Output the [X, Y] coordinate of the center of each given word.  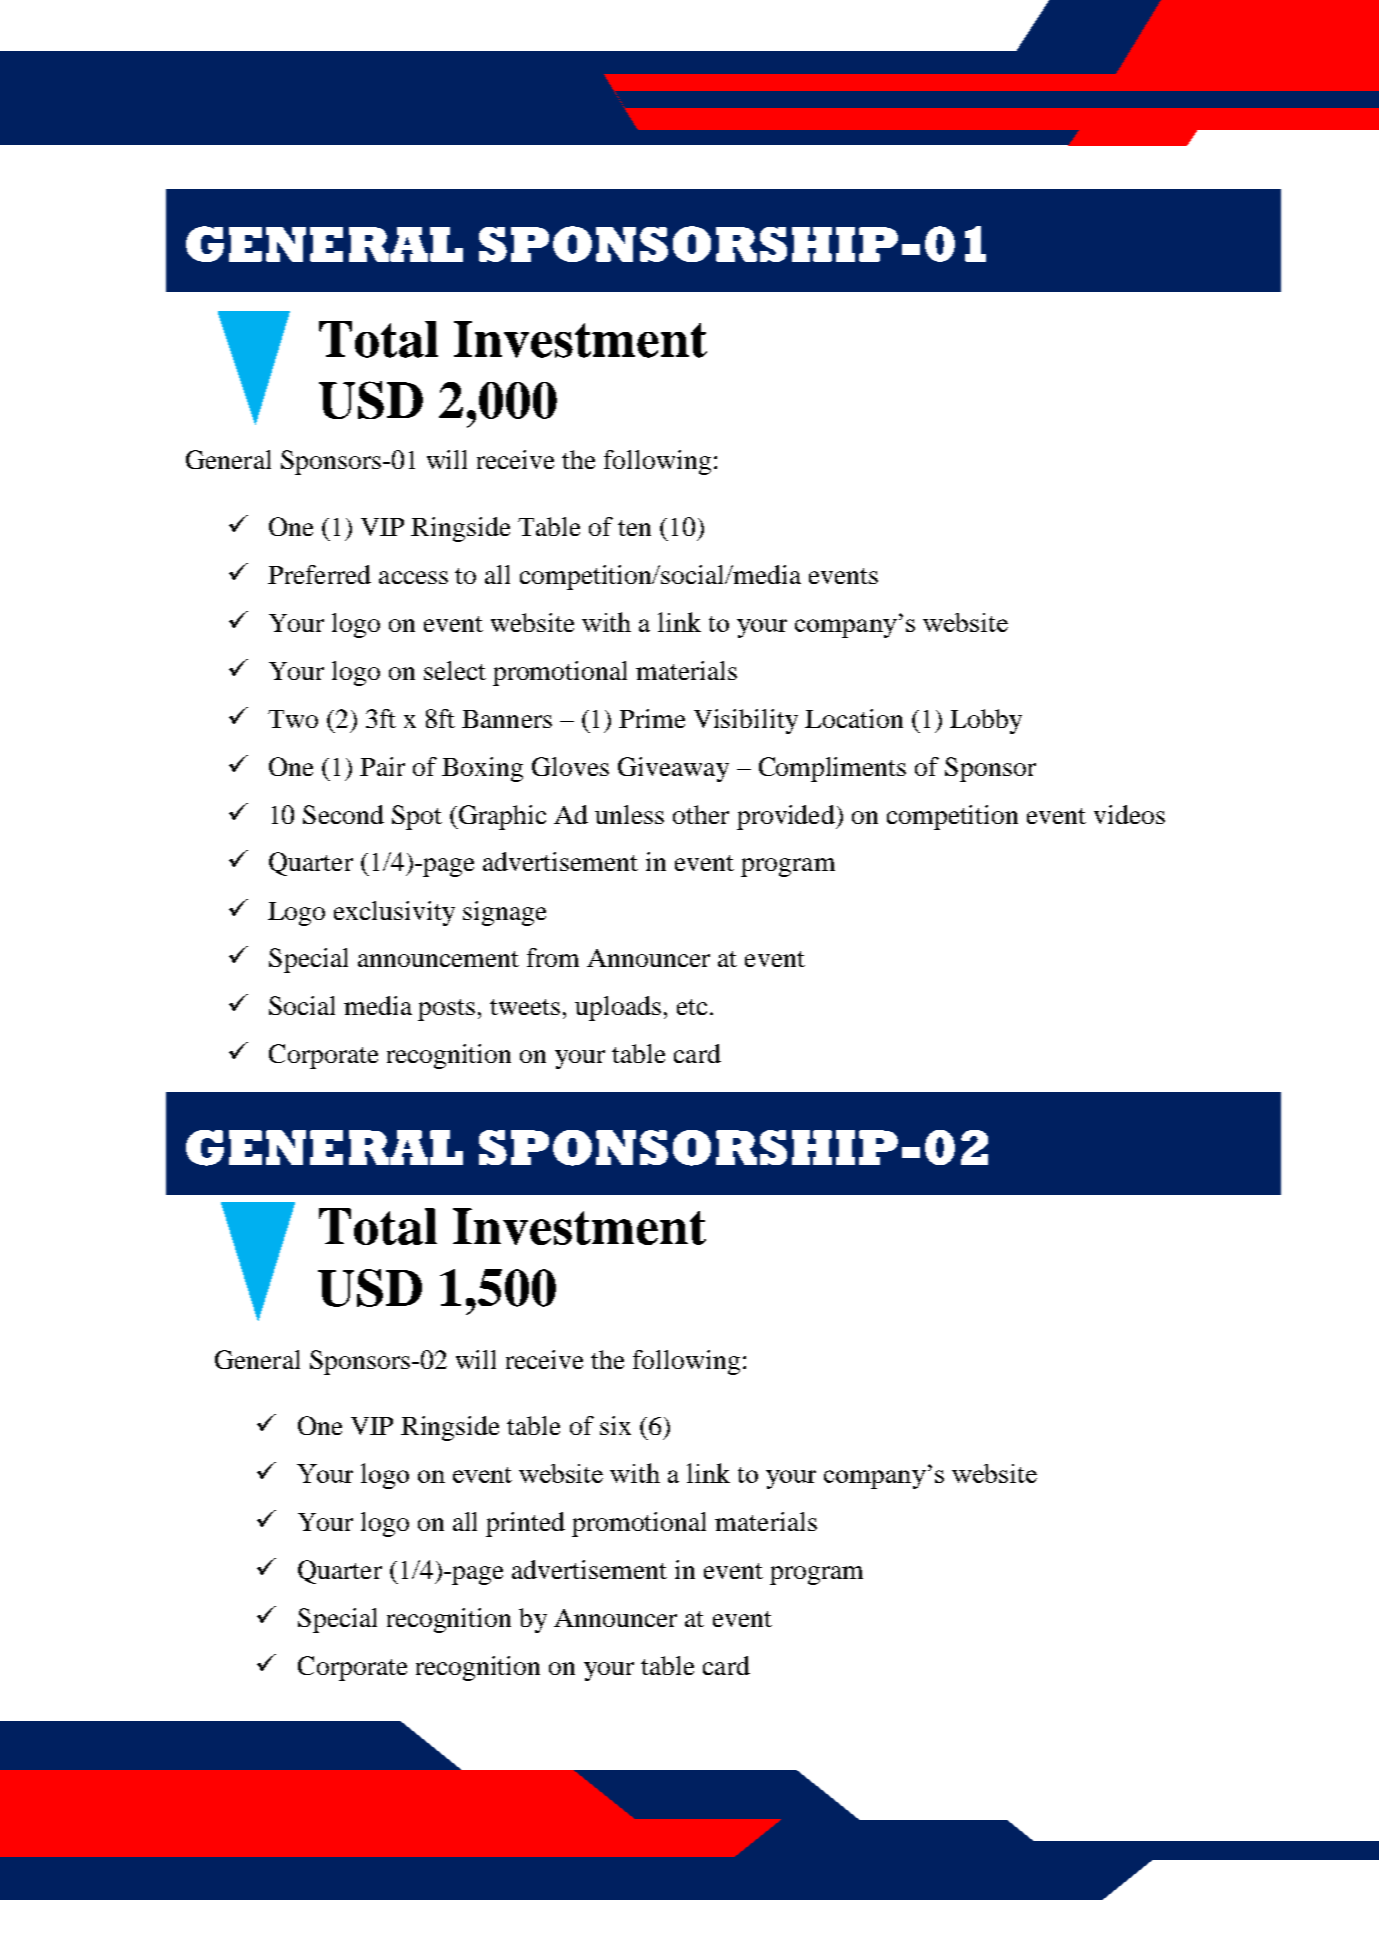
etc [692, 1007]
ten [634, 528]
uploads [618, 1008]
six [615, 1425]
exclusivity [394, 913]
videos [1129, 814]
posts [446, 1010]
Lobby [986, 721]
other [701, 814]
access [413, 577]
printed [525, 1524]
